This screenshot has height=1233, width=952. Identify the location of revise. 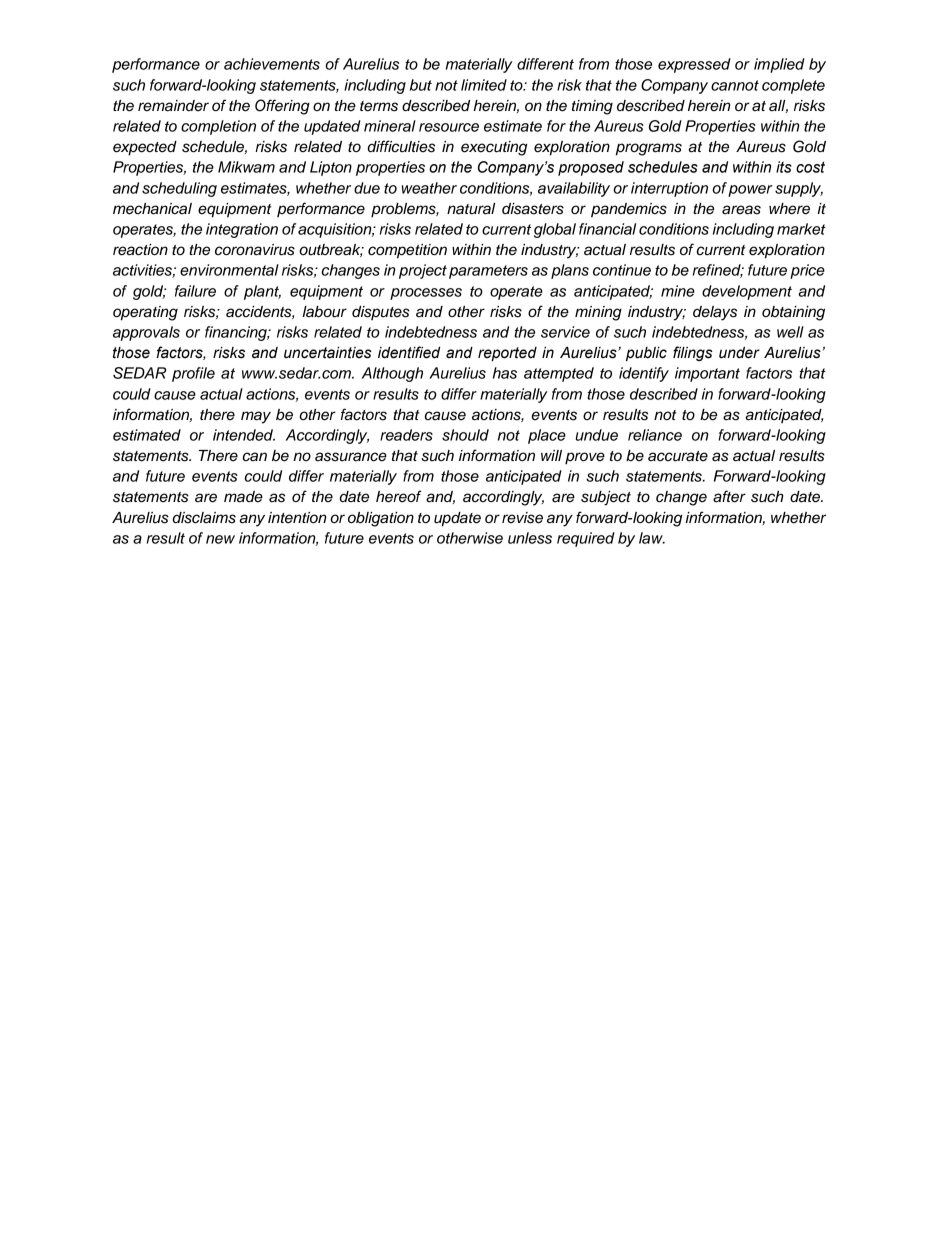
(522, 518).
